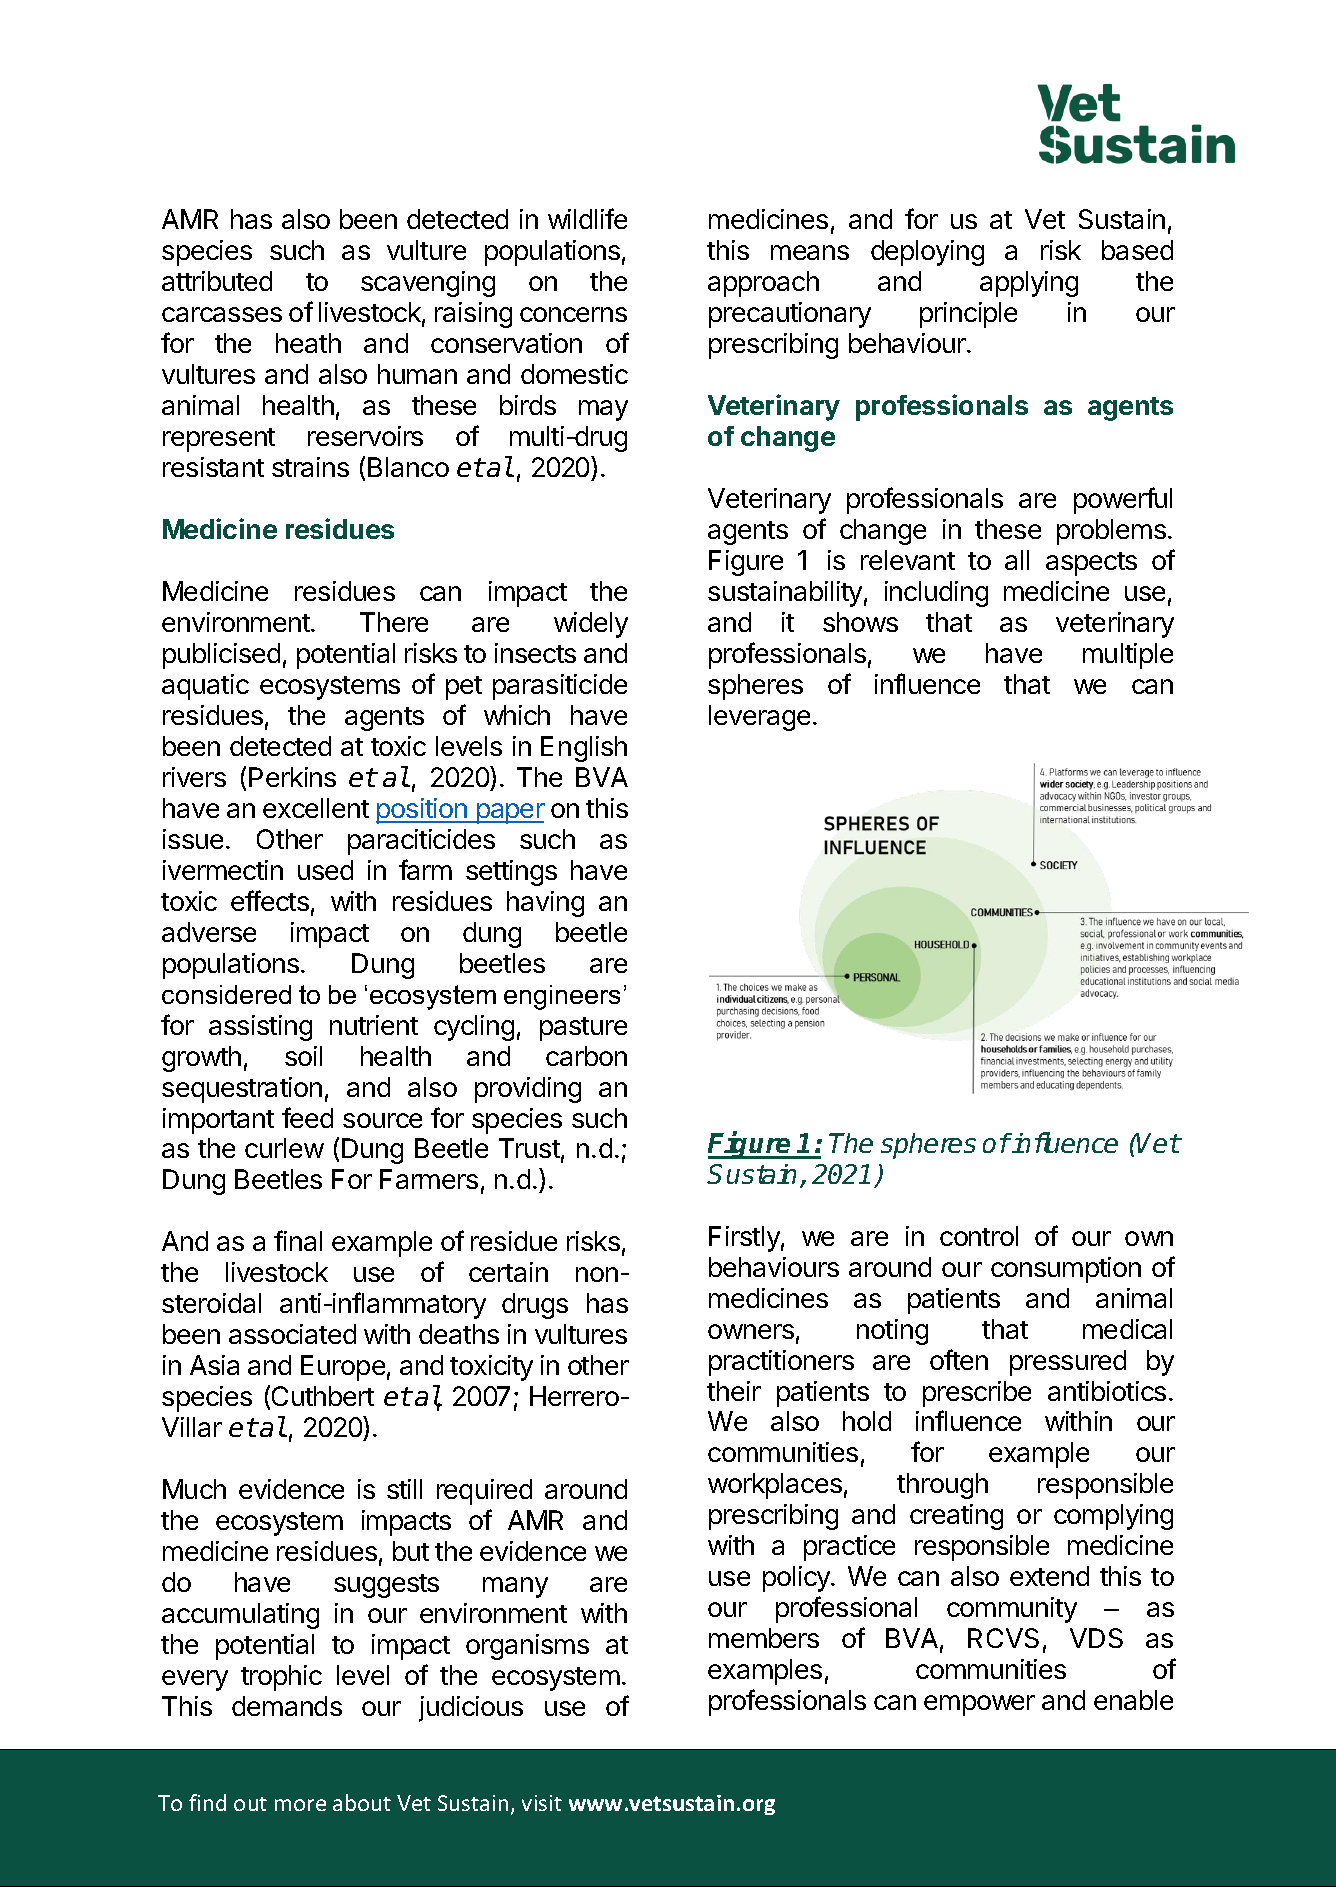 The height and width of the page is (1889, 1336). What do you see at coordinates (936, 594) in the page?
I see `including` at bounding box center [936, 594].
